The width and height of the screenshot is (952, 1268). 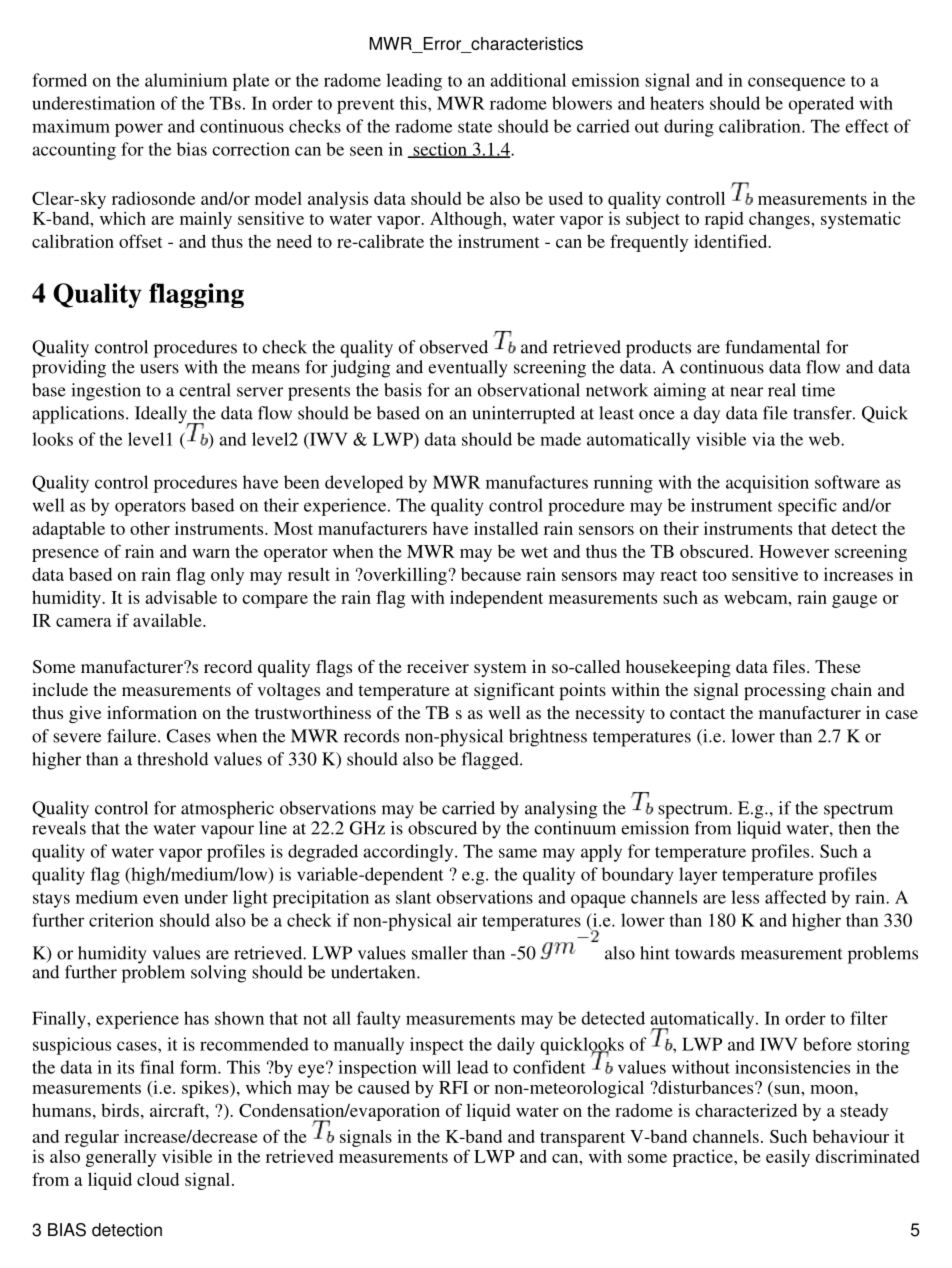 What do you see at coordinates (438, 666) in the screenshot?
I see `receiver` at bounding box center [438, 666].
